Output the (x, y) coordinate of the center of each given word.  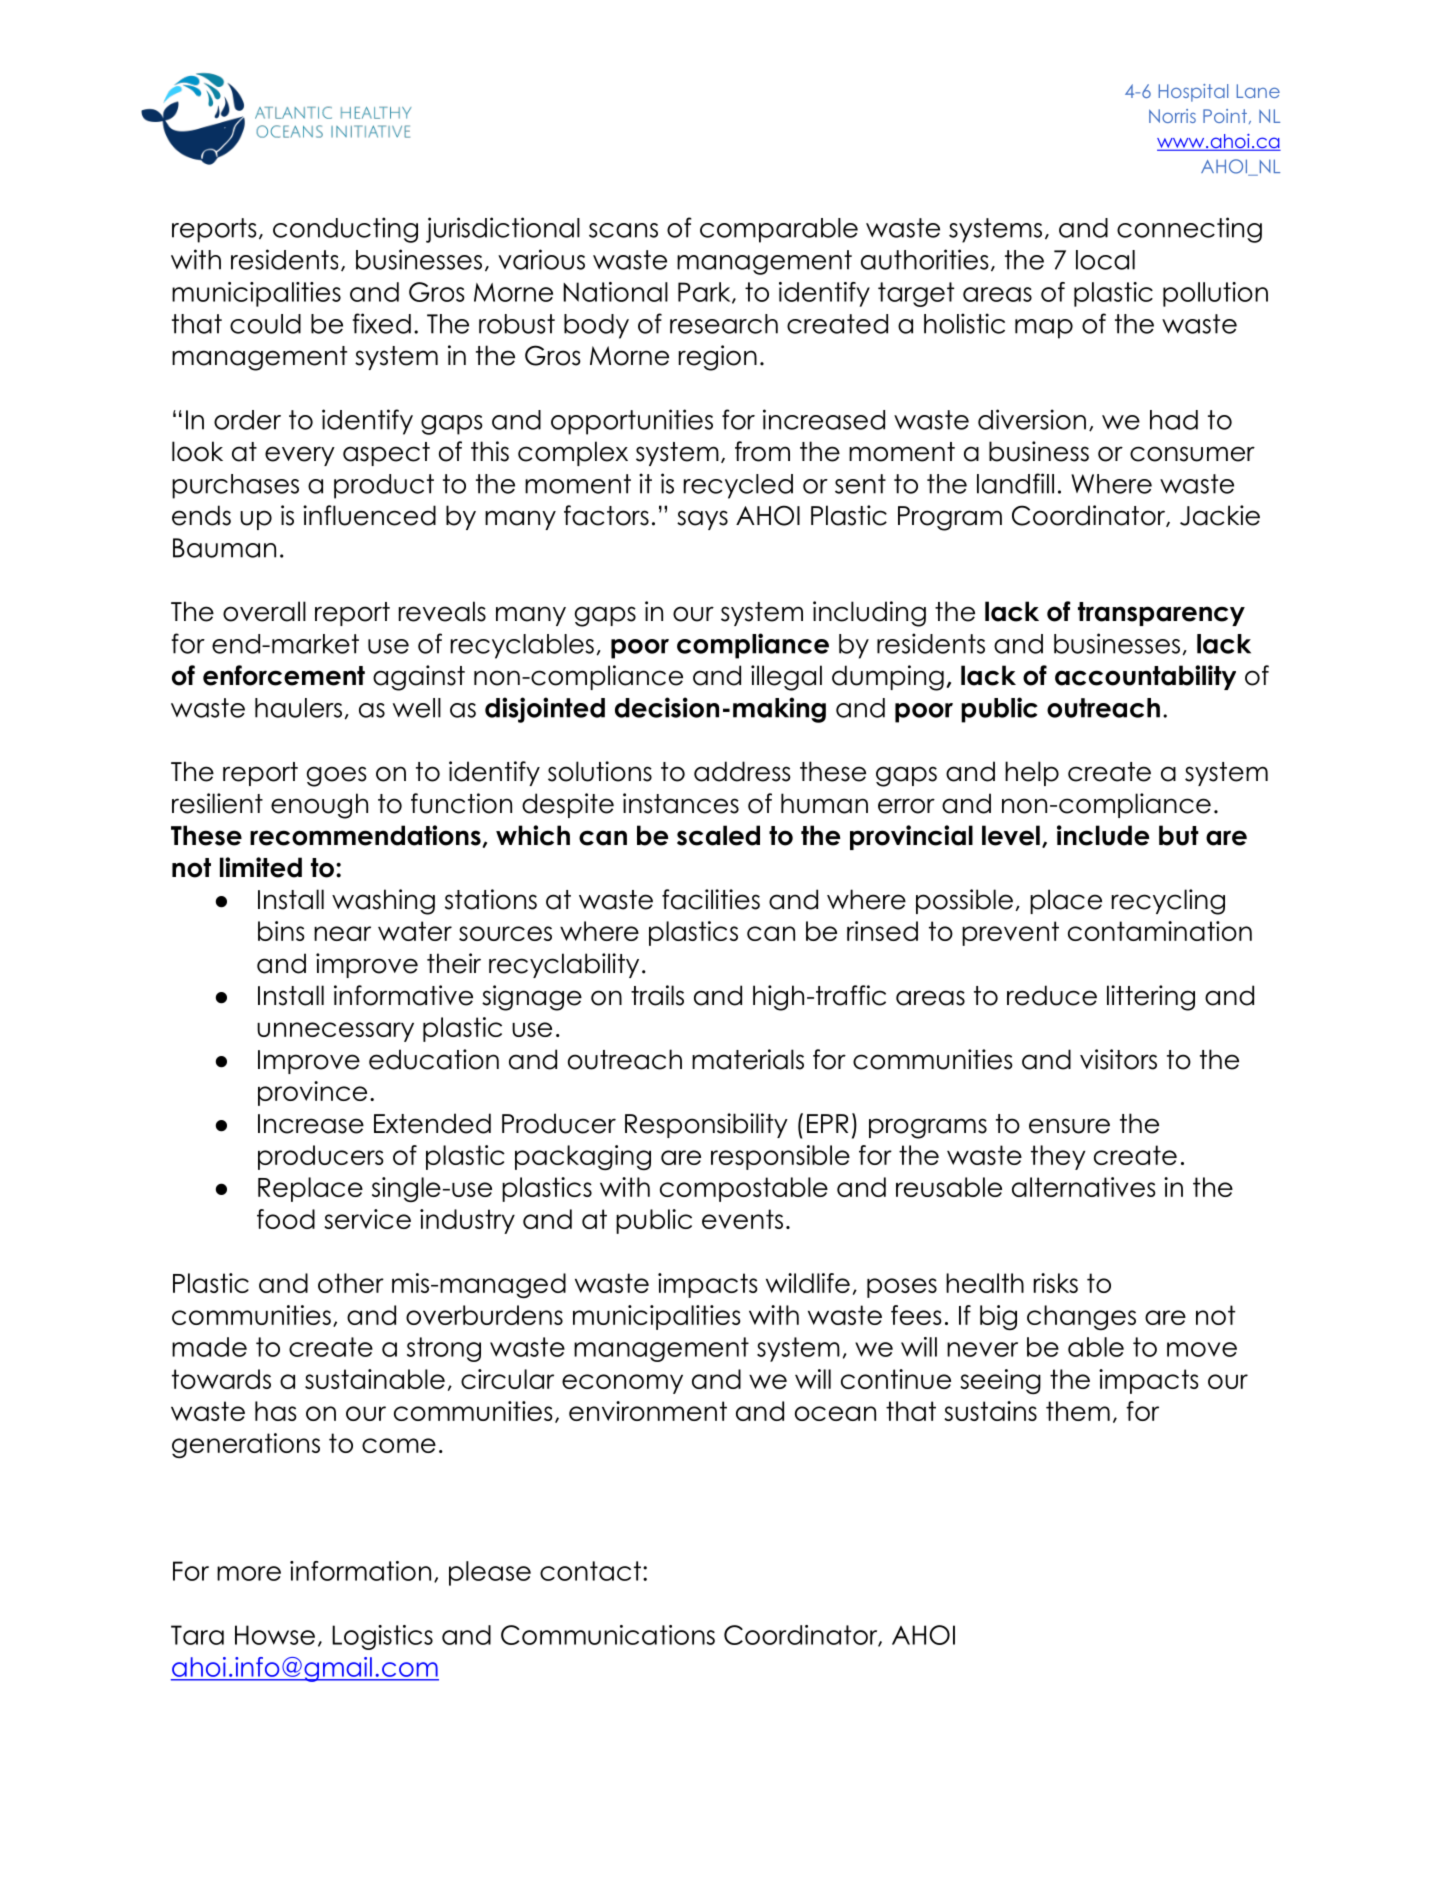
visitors (1118, 1059)
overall (264, 611)
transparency (1161, 614)
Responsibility (706, 1125)
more (249, 1573)
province (312, 1093)
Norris (1172, 116)
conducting (345, 230)
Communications (608, 1635)
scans (623, 230)
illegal (786, 678)
